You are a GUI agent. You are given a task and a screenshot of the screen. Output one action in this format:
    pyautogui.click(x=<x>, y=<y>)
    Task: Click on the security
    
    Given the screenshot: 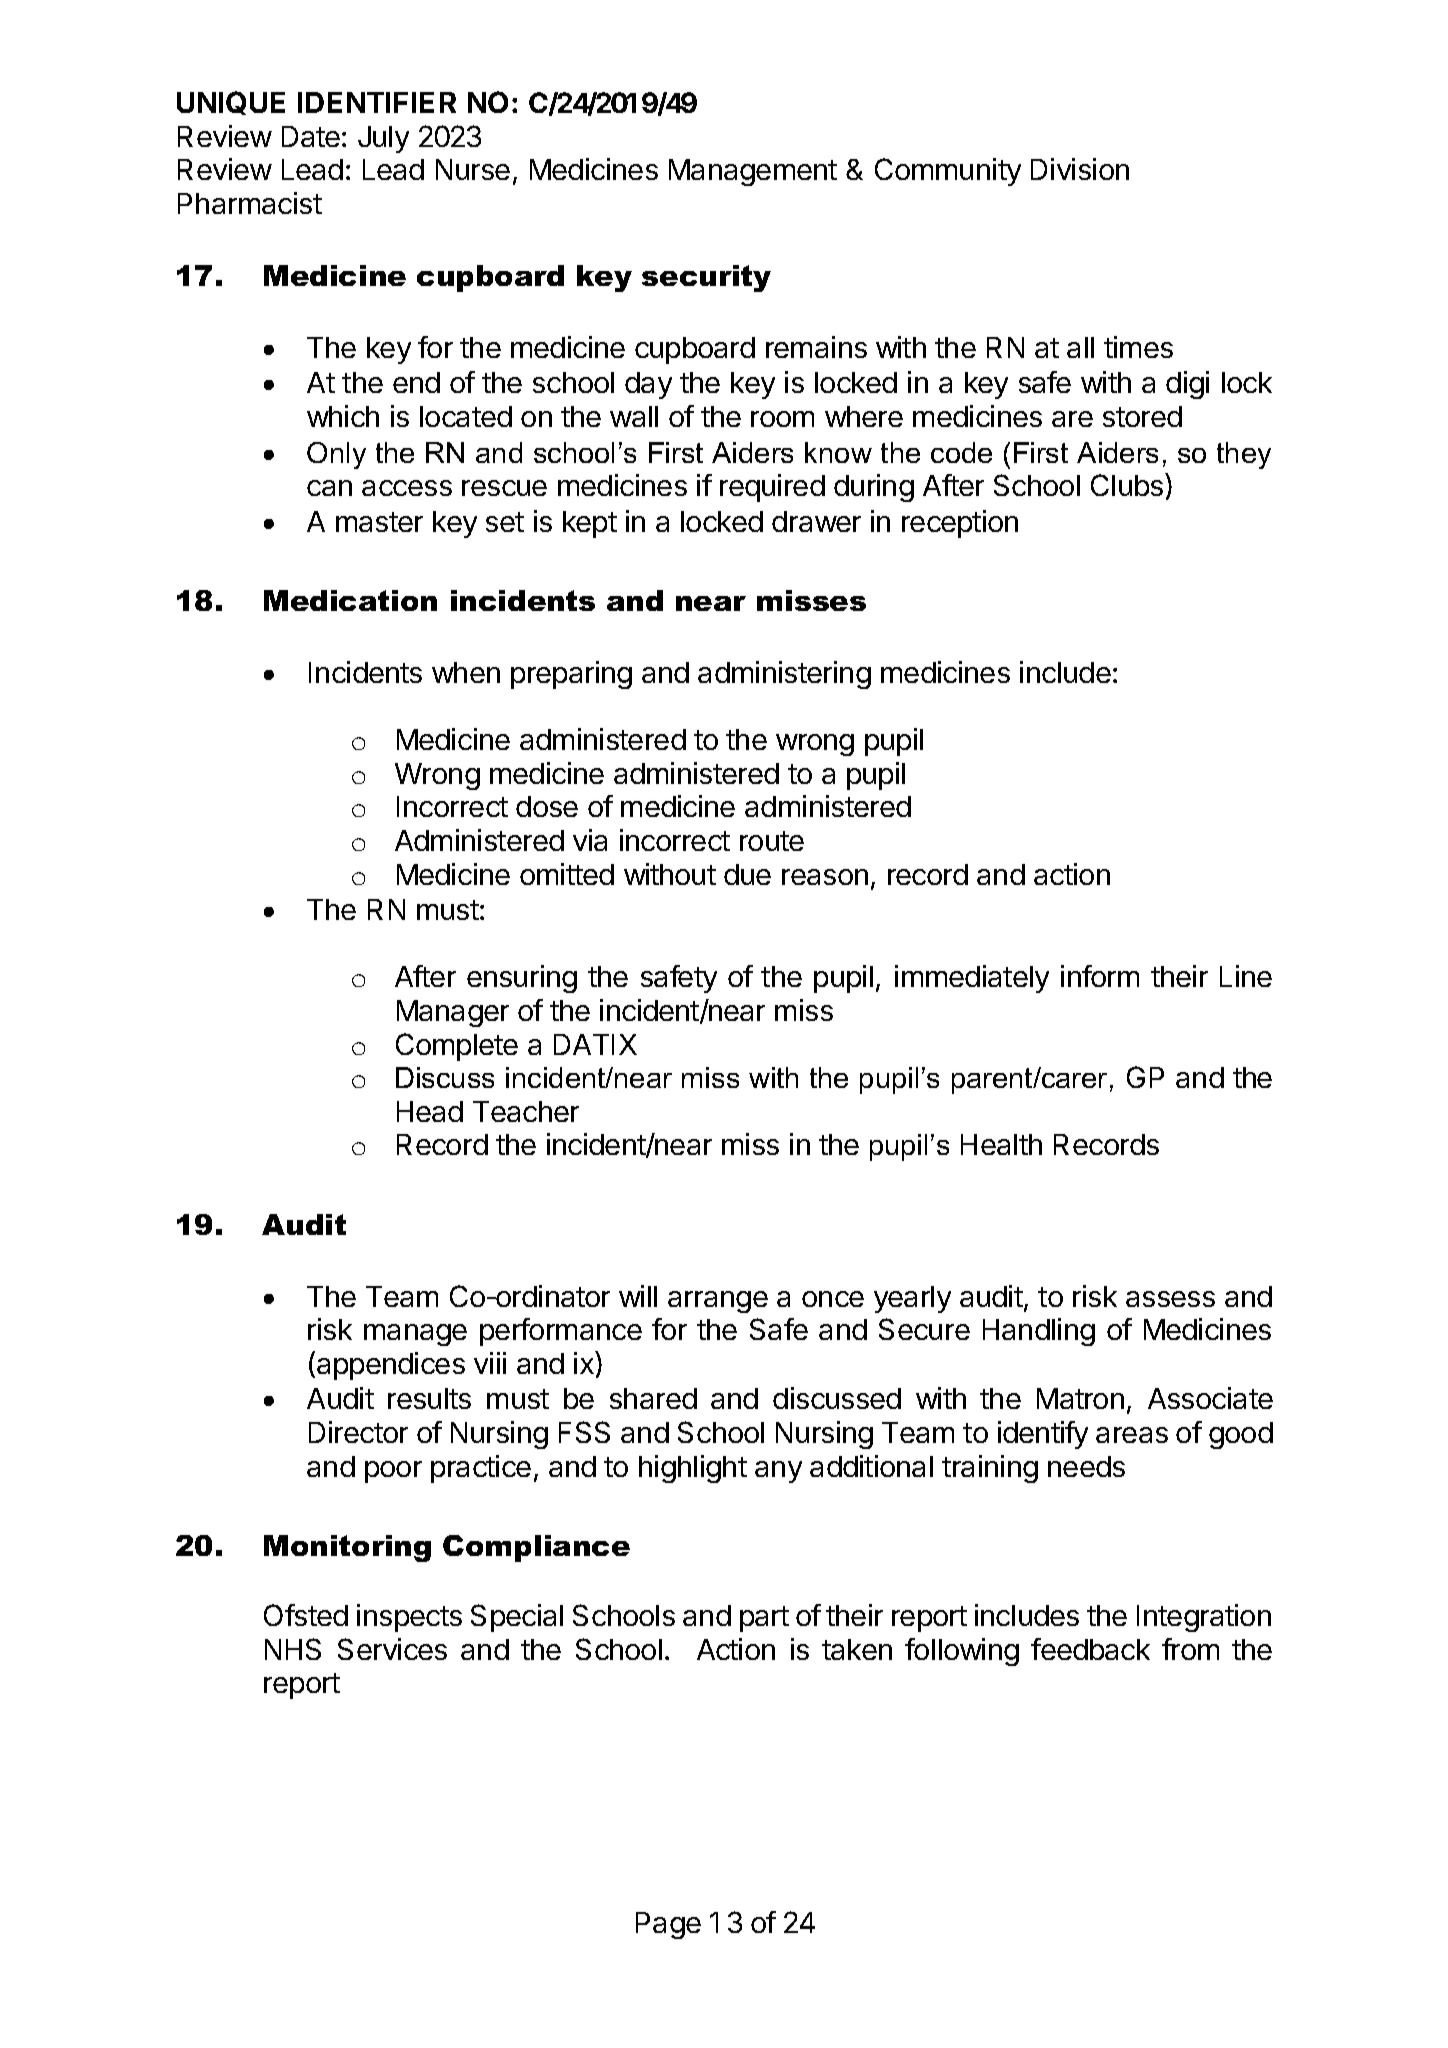 What is the action you would take?
    pyautogui.click(x=706, y=278)
